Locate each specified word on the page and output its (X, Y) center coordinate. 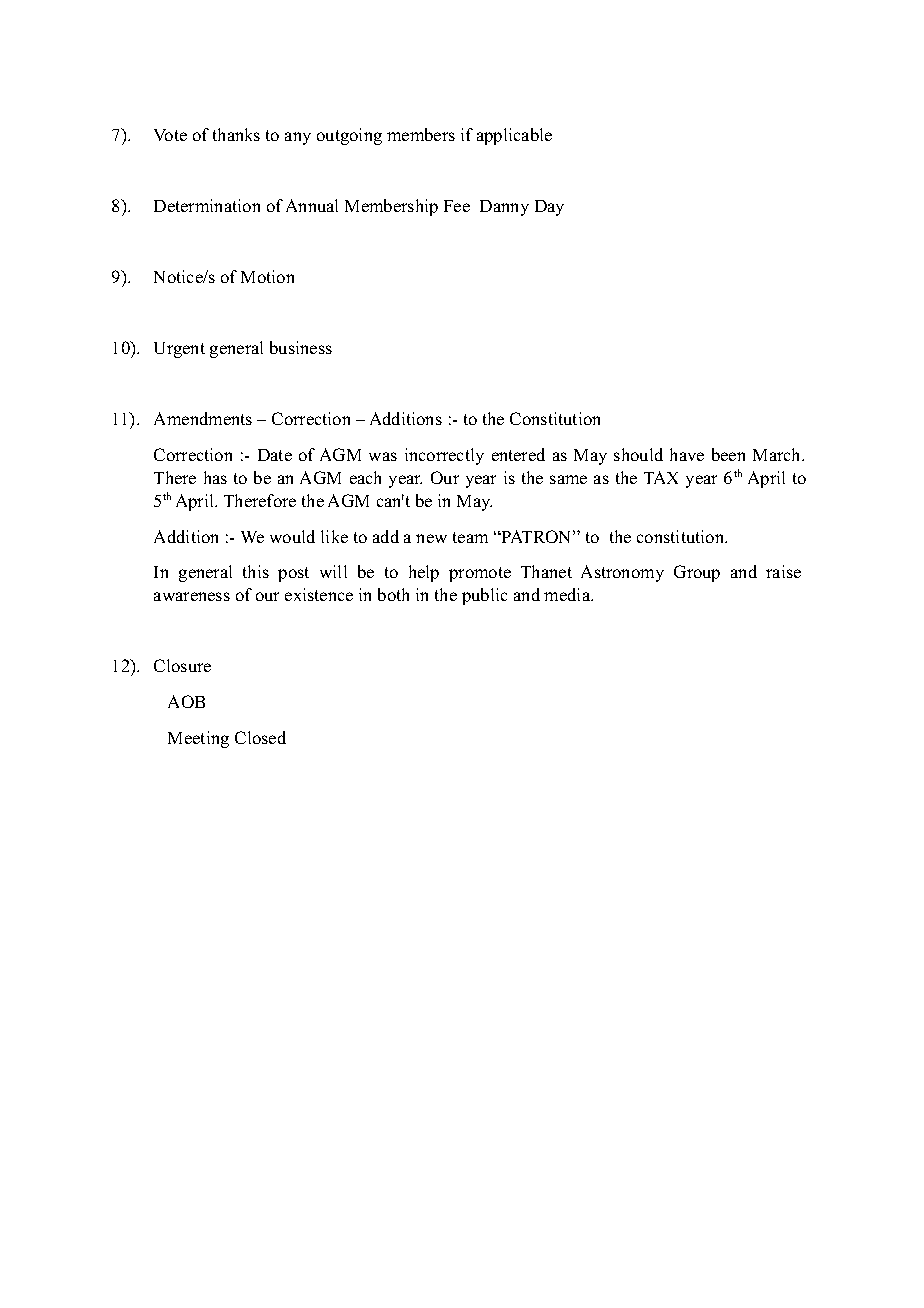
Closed (260, 737)
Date (275, 455)
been (728, 454)
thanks (236, 134)
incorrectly (444, 456)
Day (549, 208)
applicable (514, 136)
